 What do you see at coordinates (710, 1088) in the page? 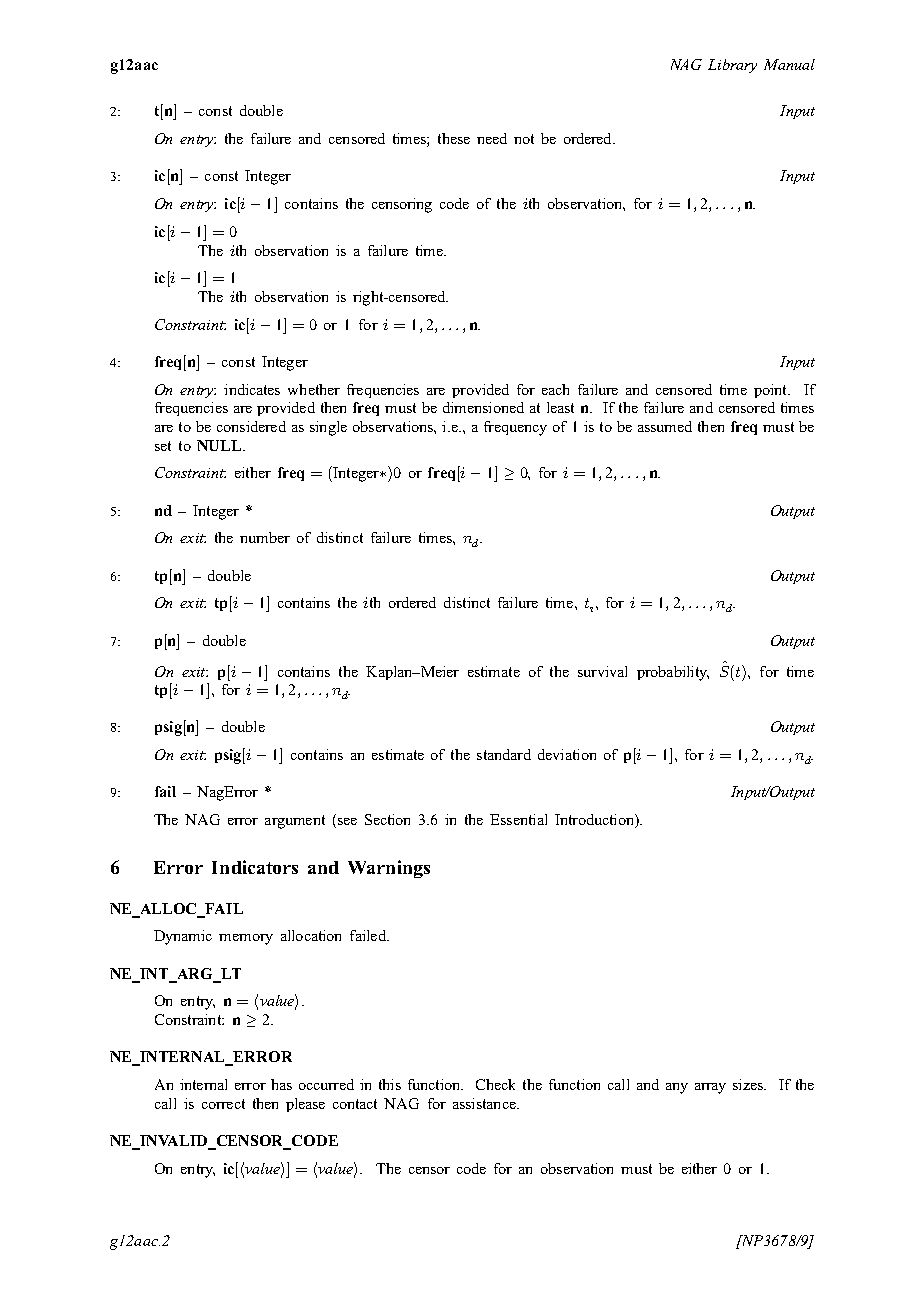
I see `array` at bounding box center [710, 1088].
